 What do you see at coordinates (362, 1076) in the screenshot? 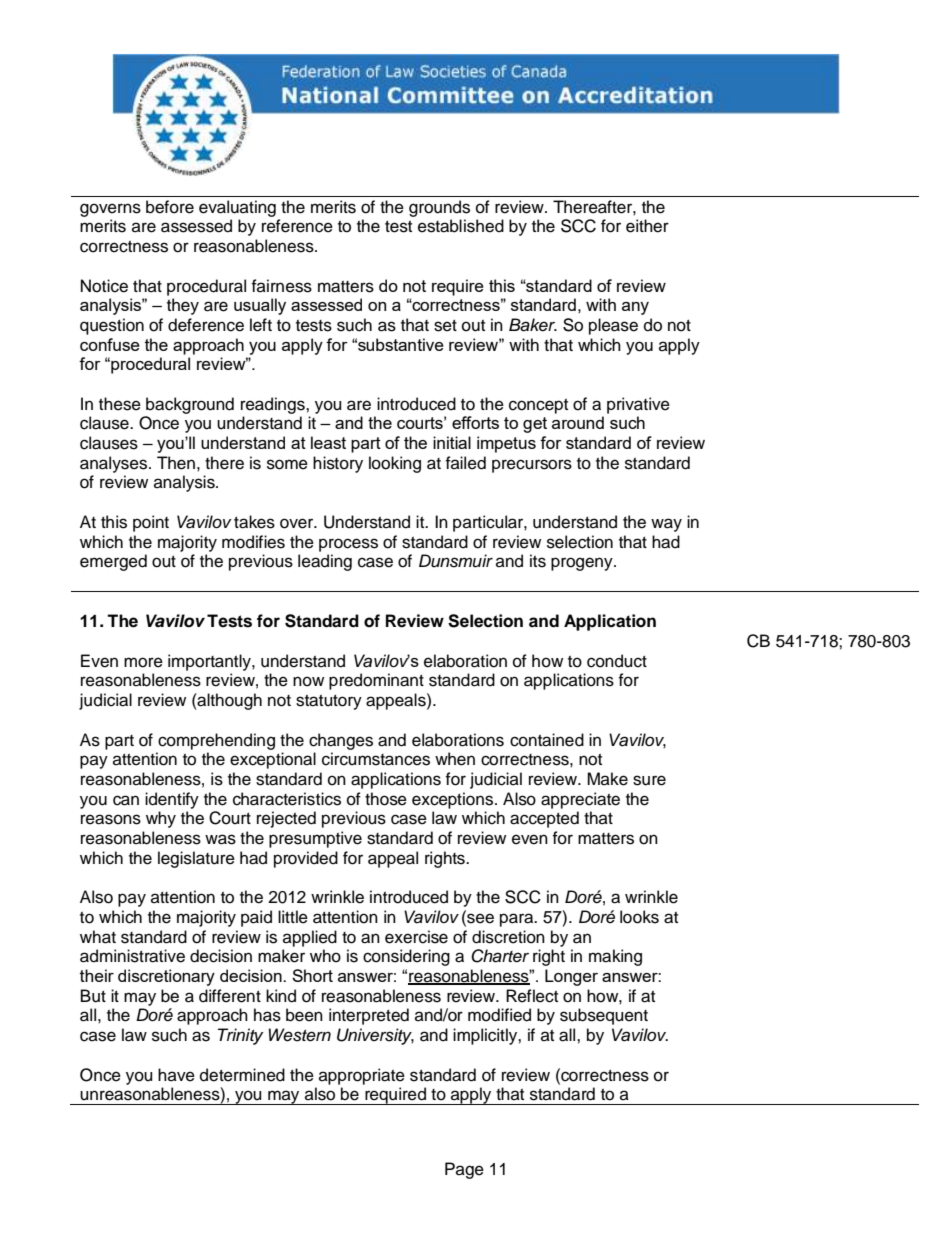
I see `appropriate` at bounding box center [362, 1076].
